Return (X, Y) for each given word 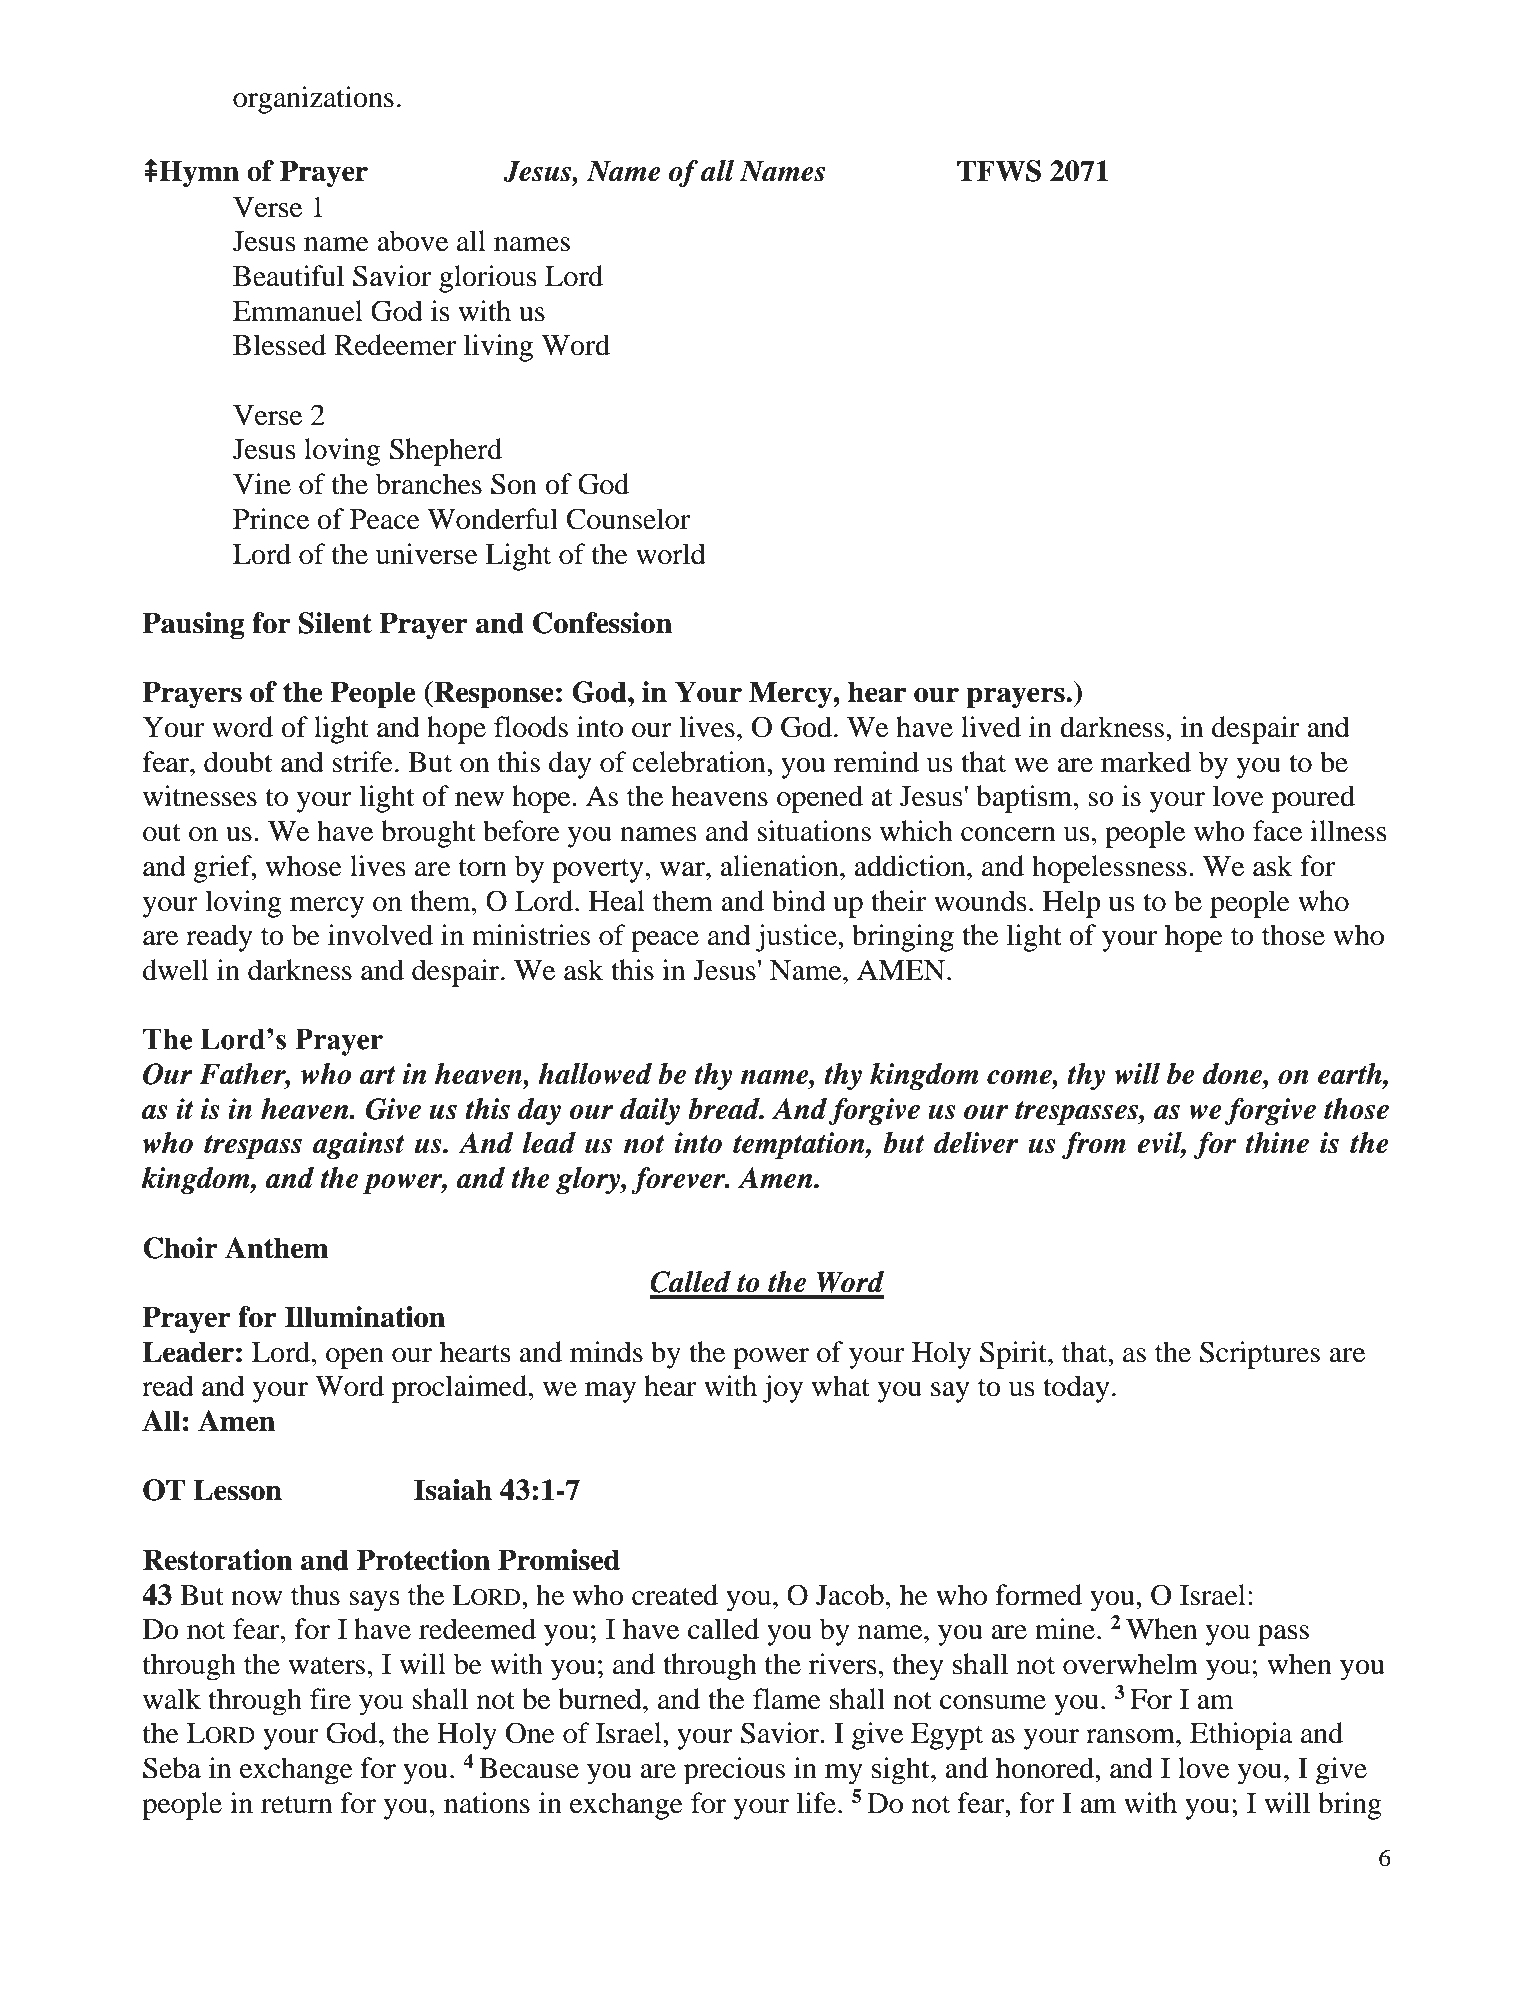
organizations (313, 100)
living (498, 348)
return (296, 1805)
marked (1146, 762)
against (359, 1145)
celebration (700, 762)
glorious (488, 279)
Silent (335, 623)
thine (1277, 1143)
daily (650, 1111)
